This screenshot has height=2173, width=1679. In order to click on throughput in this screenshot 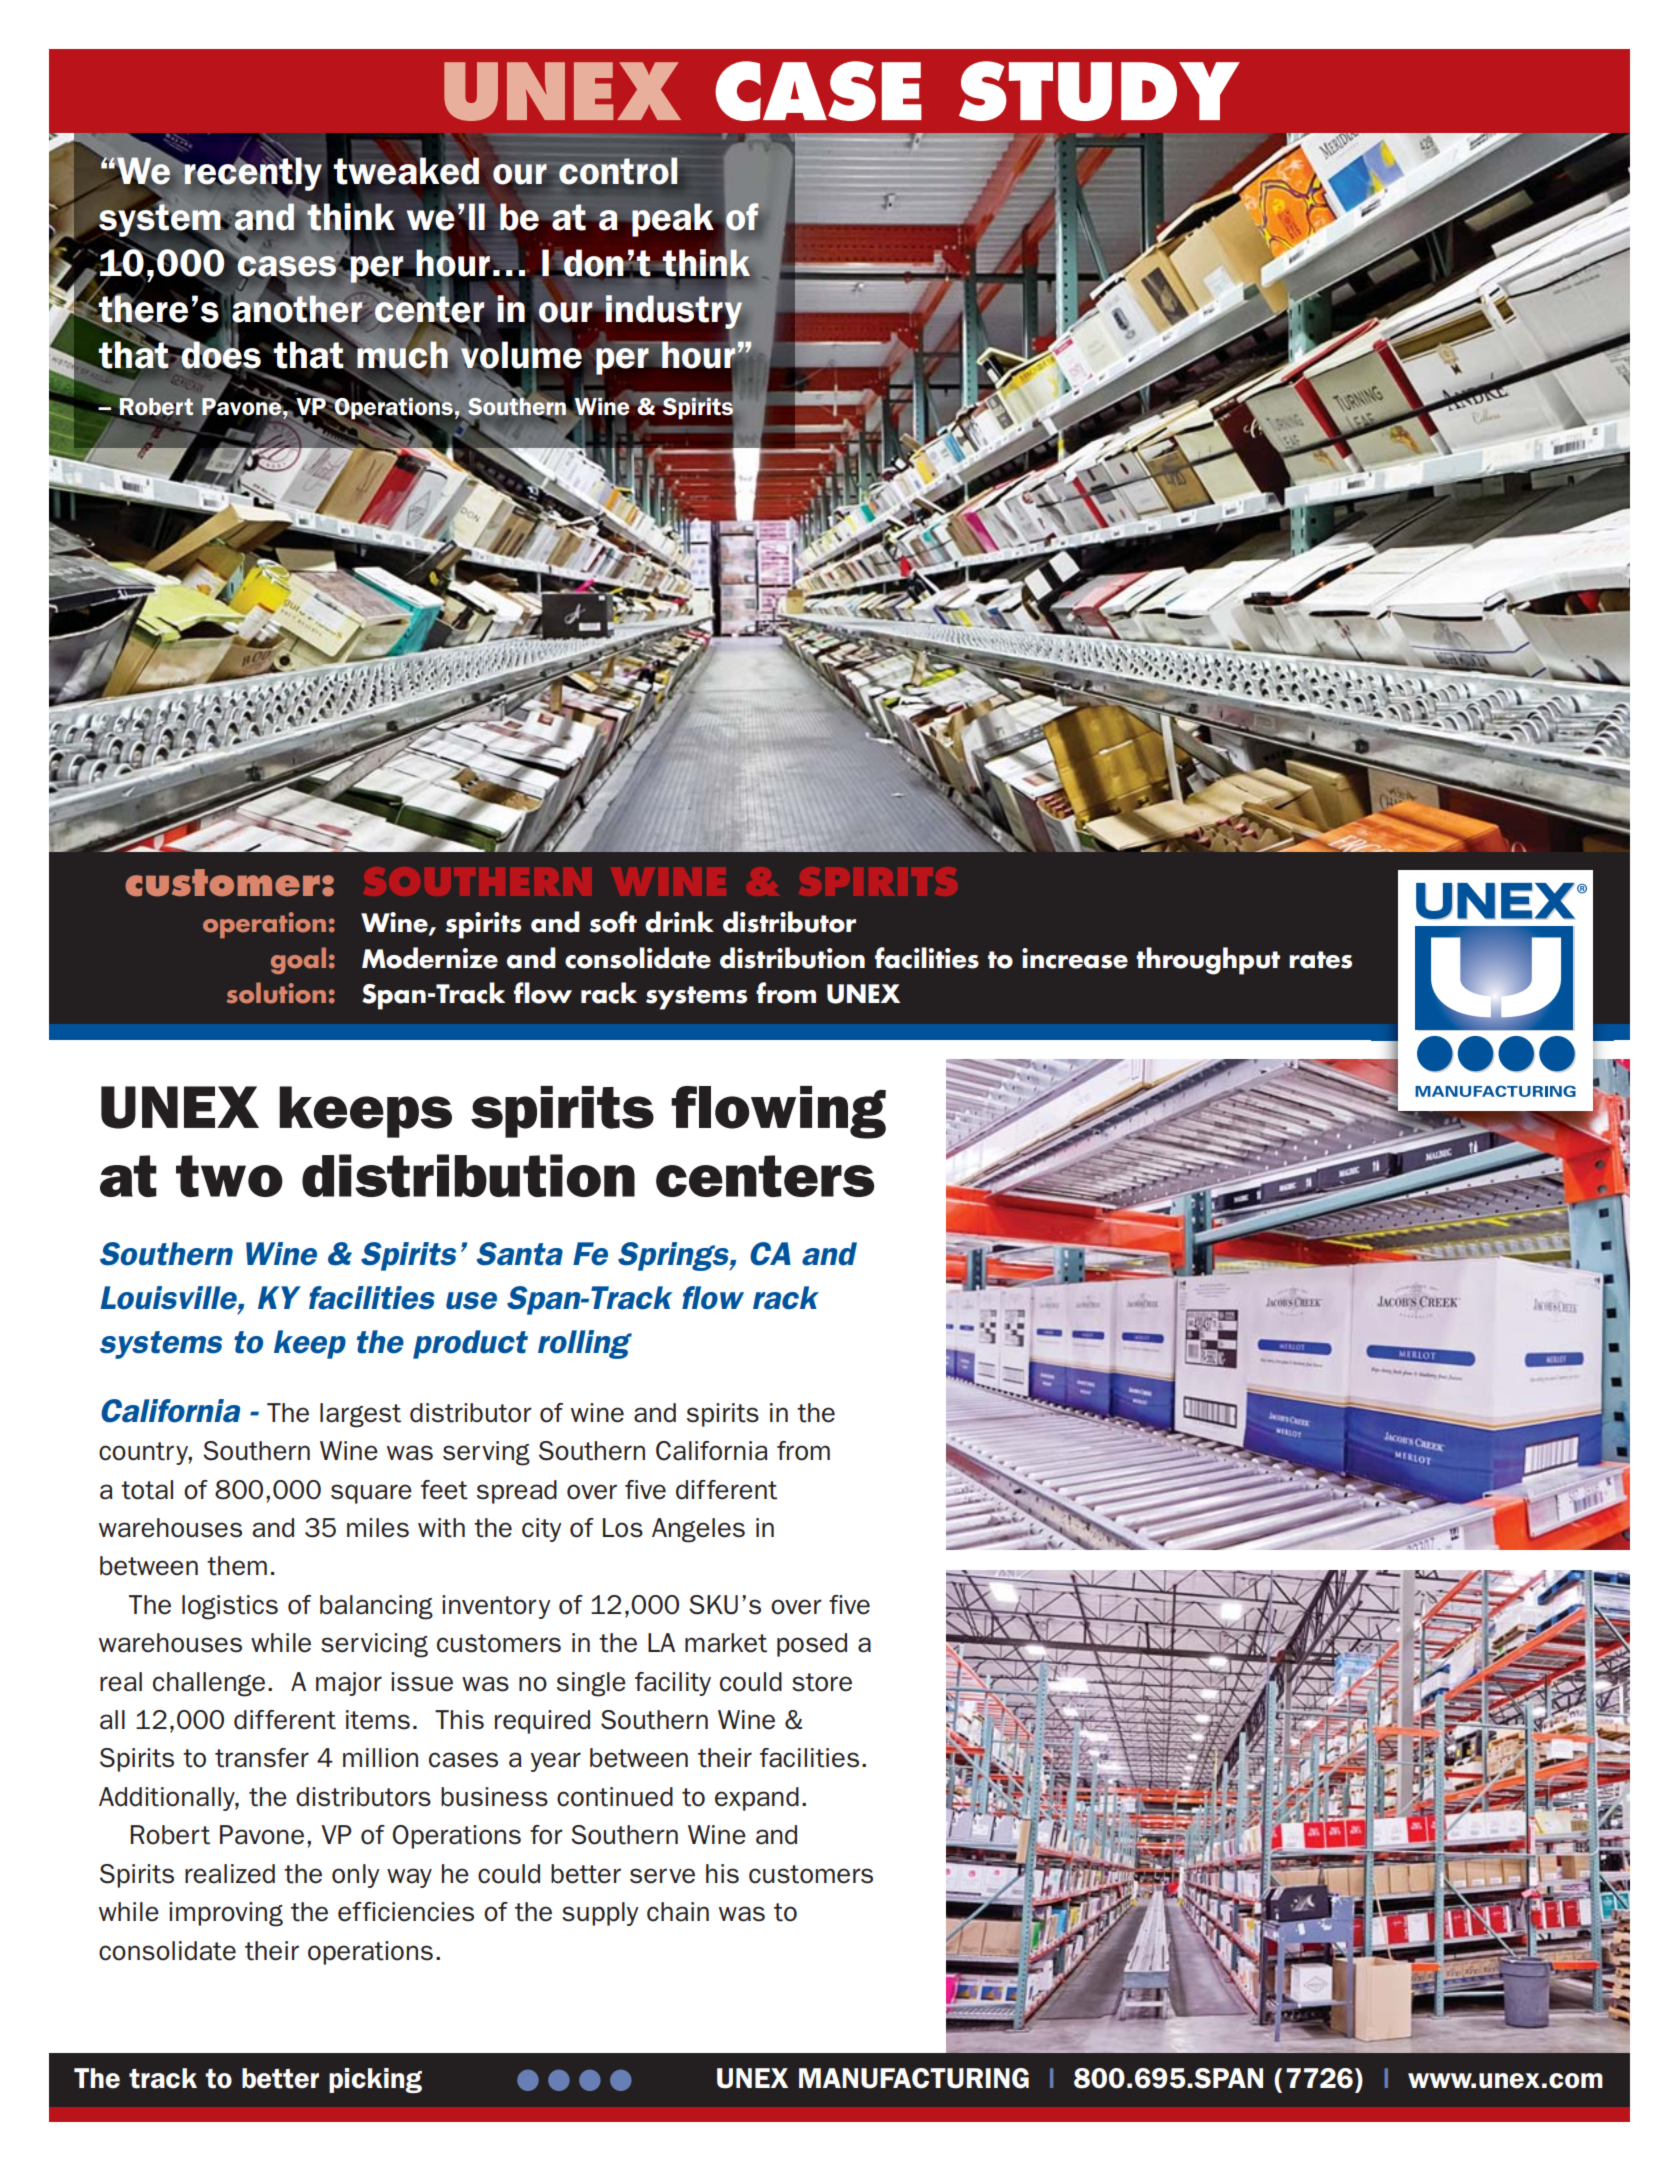, I will do `click(1208, 961)`.
